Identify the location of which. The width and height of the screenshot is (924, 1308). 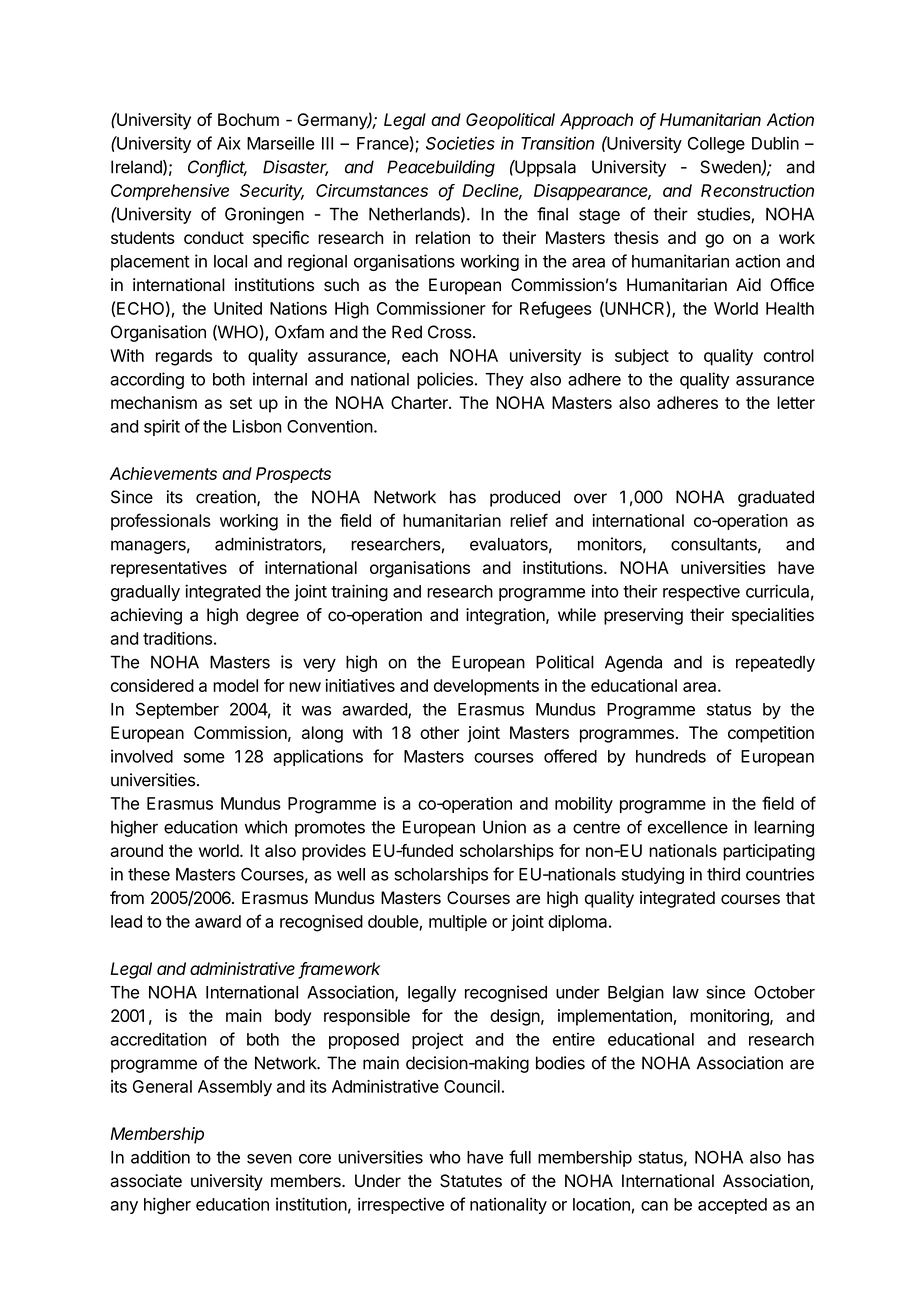
(266, 827).
